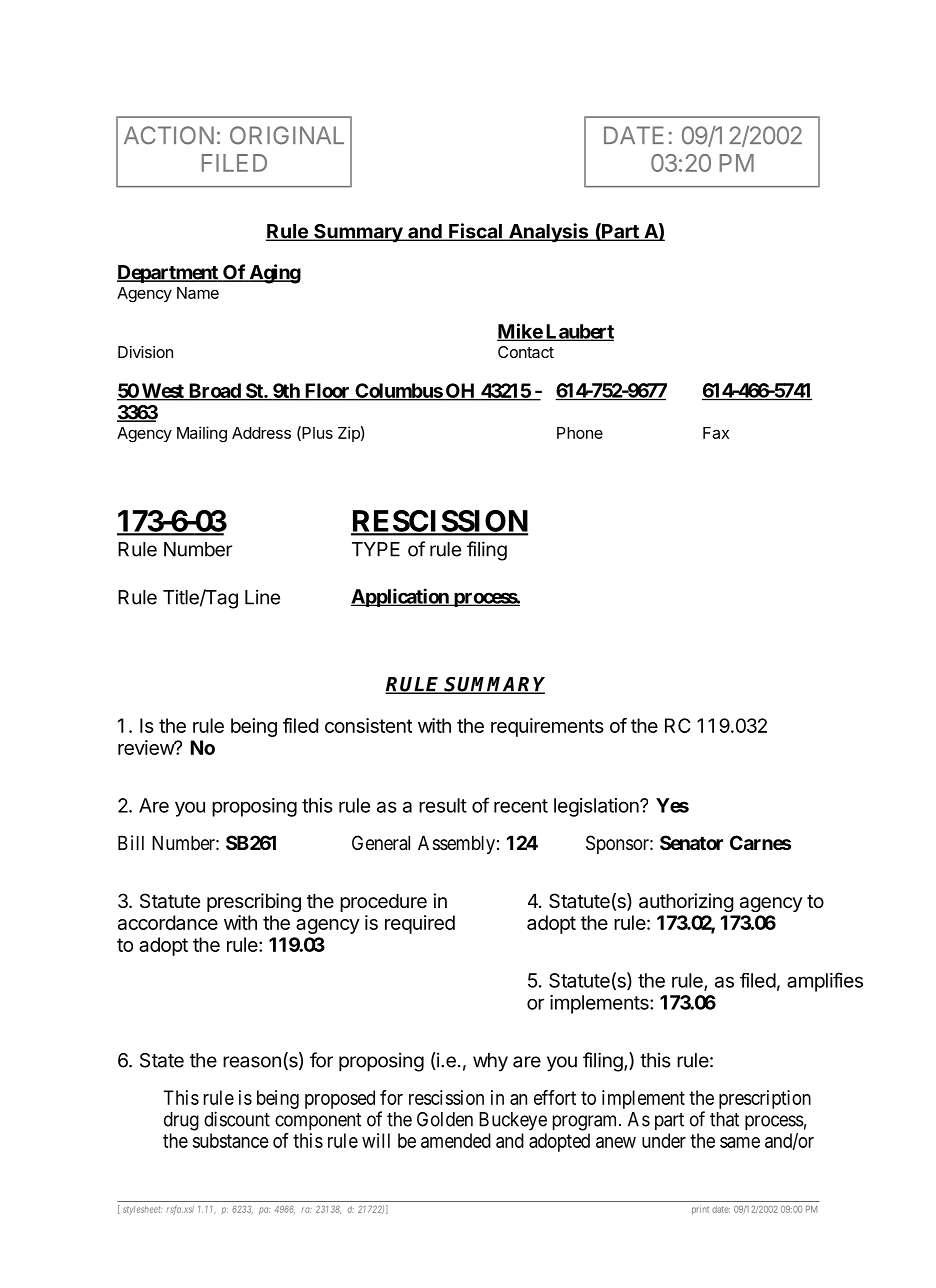 This image has width=936, height=1288. I want to click on TYPE, so click(376, 549).
